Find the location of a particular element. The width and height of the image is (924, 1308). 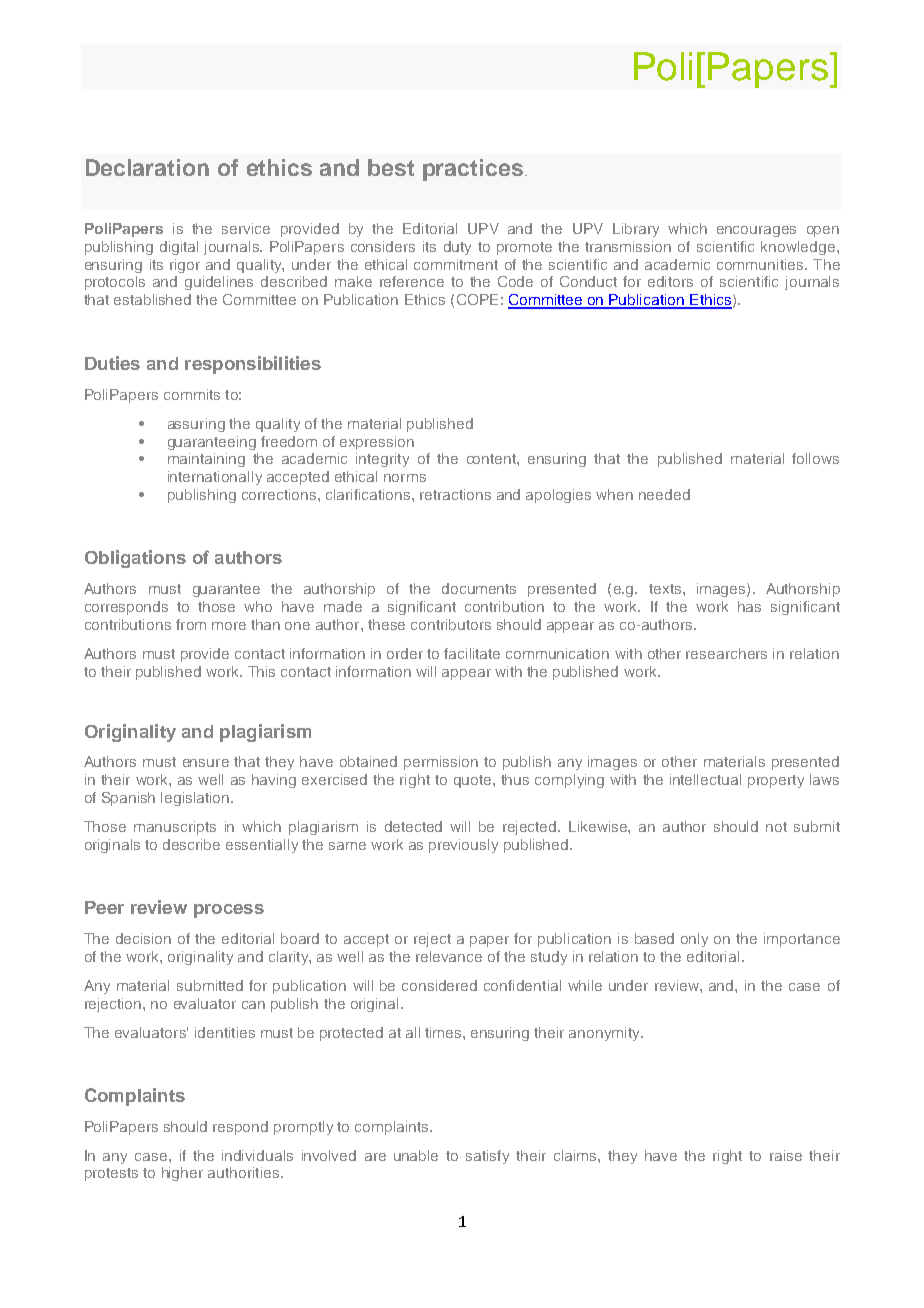

satisfy is located at coordinates (487, 1157).
